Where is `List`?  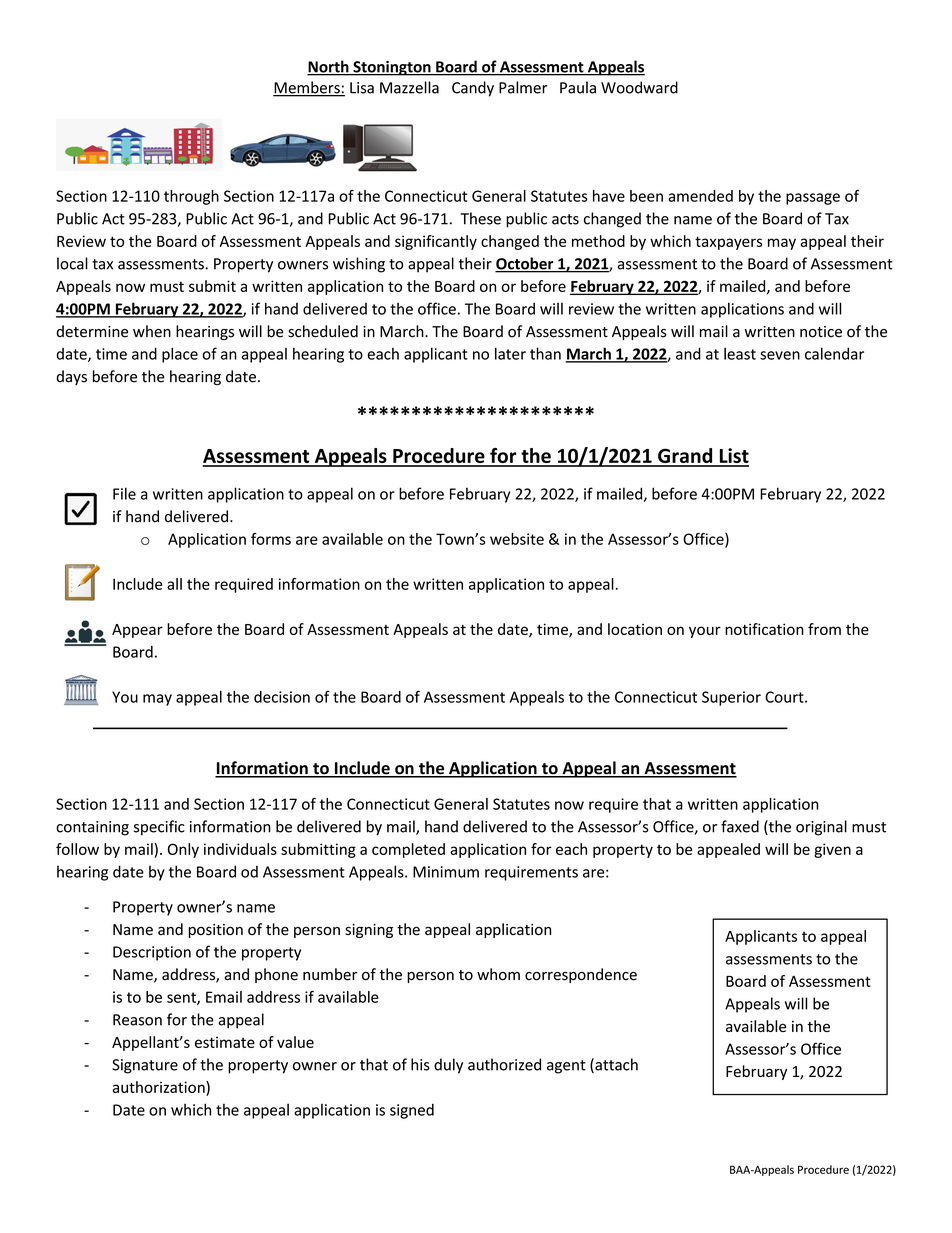 List is located at coordinates (733, 457).
